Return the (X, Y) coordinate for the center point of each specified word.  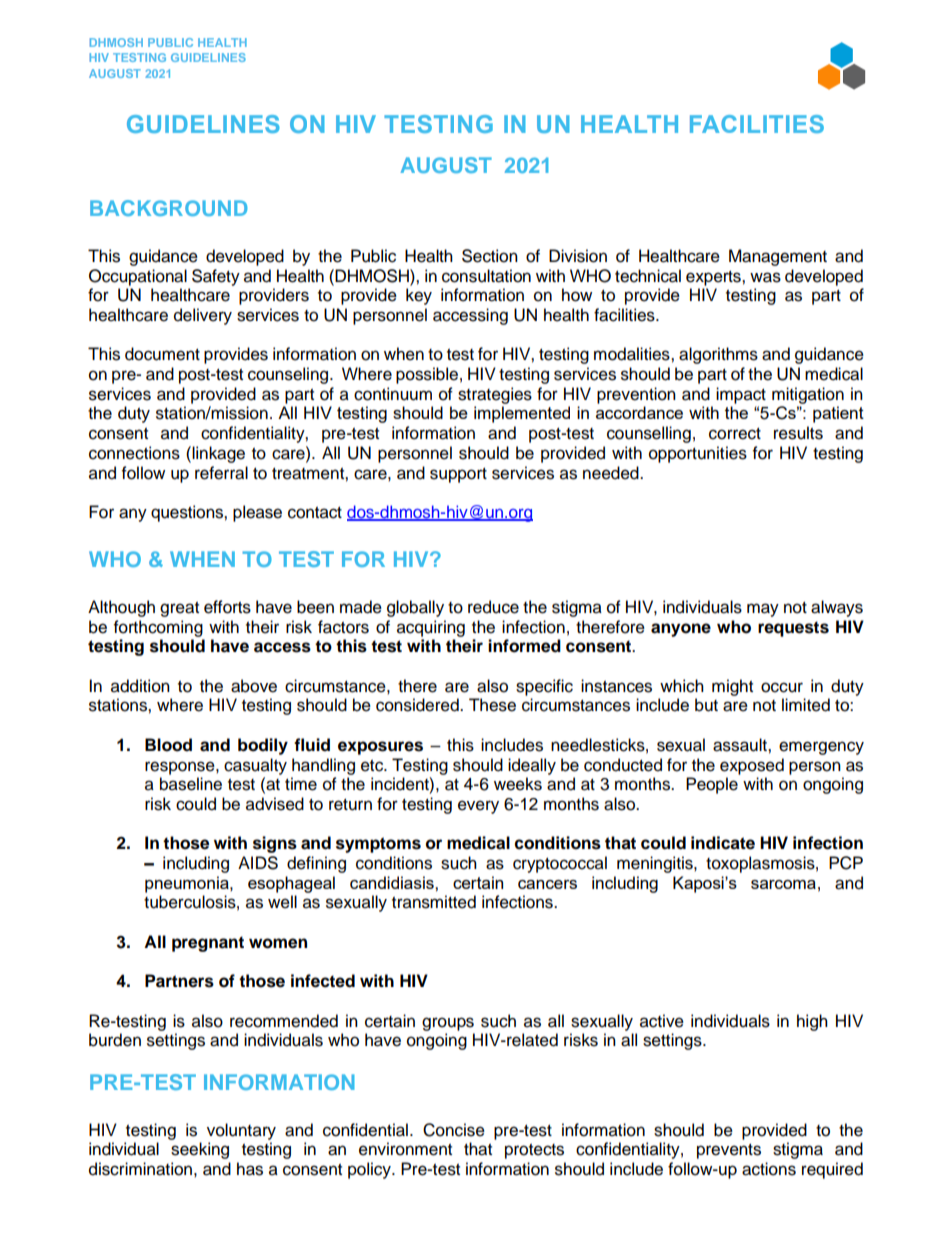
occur (782, 687)
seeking (200, 1150)
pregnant (208, 944)
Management (778, 257)
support (458, 475)
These (492, 705)
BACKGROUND (169, 208)
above (254, 686)
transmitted (434, 902)
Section (490, 256)
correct (735, 434)
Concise (454, 1130)
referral (221, 473)
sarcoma (783, 884)
